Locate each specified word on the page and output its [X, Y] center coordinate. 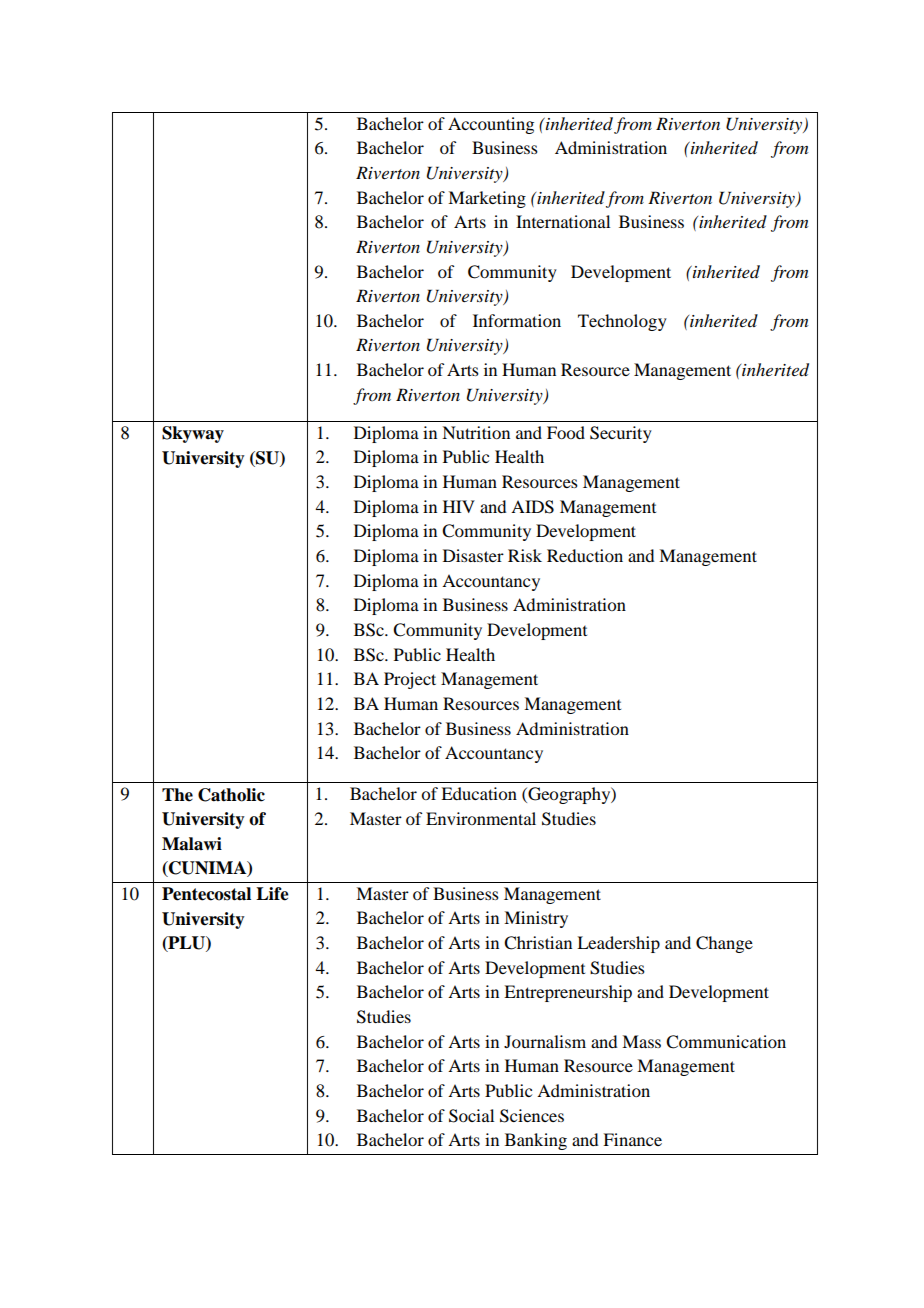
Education [479, 793]
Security [621, 434]
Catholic [231, 795]
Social [471, 1116]
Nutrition [476, 432]
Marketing [487, 199]
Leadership [618, 944]
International [563, 221]
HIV [459, 506]
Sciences [532, 1116]
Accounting [491, 125]
